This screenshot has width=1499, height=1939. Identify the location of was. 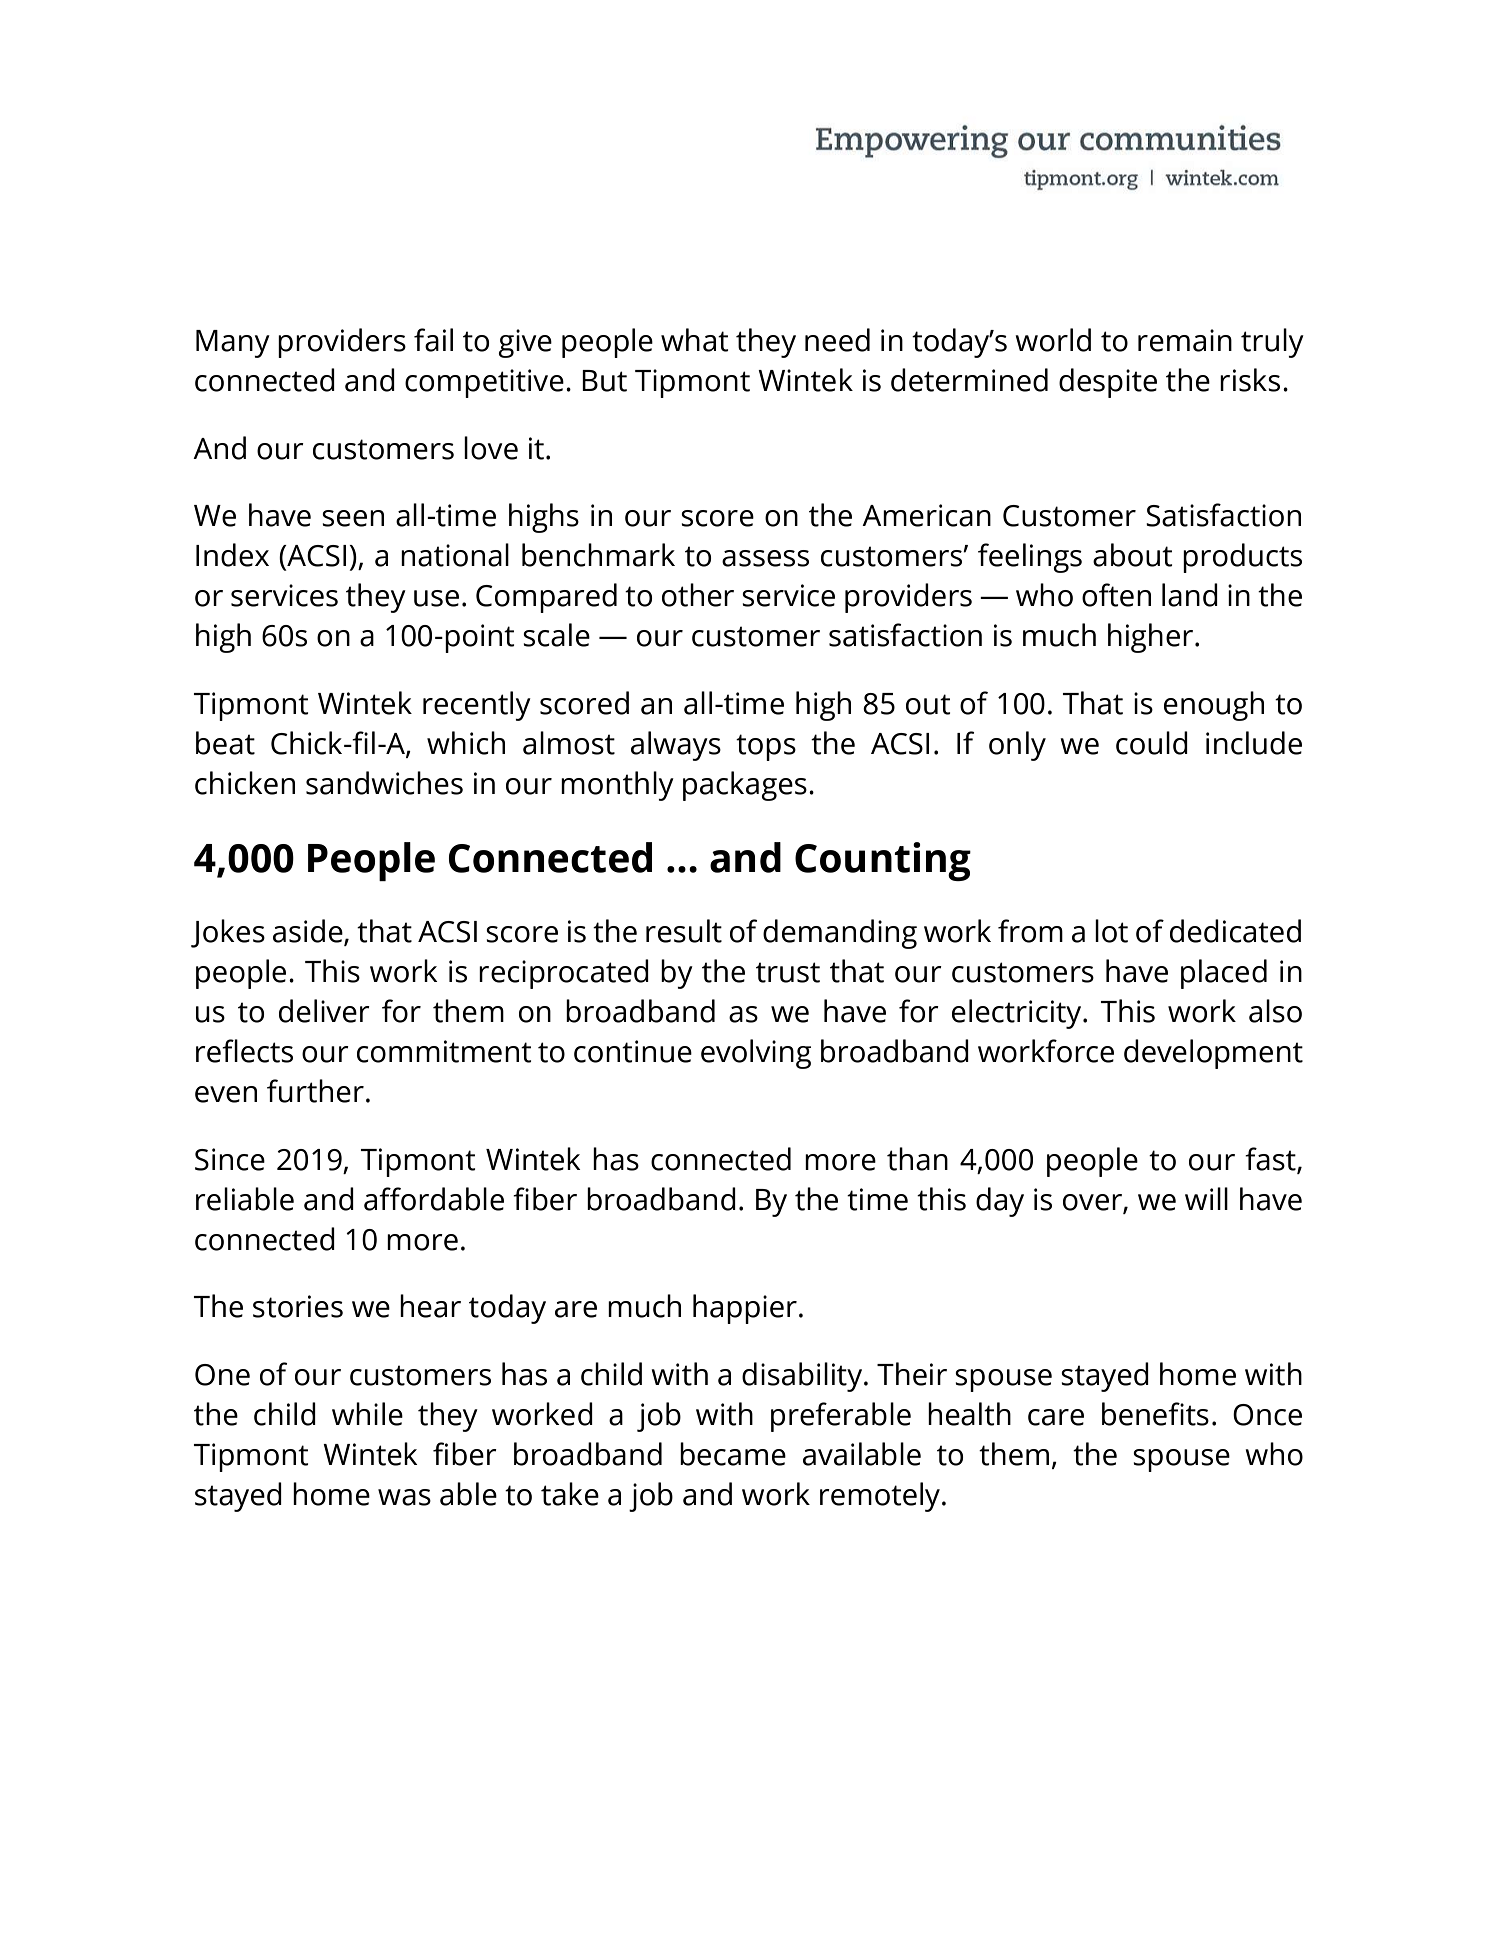
(404, 1497).
